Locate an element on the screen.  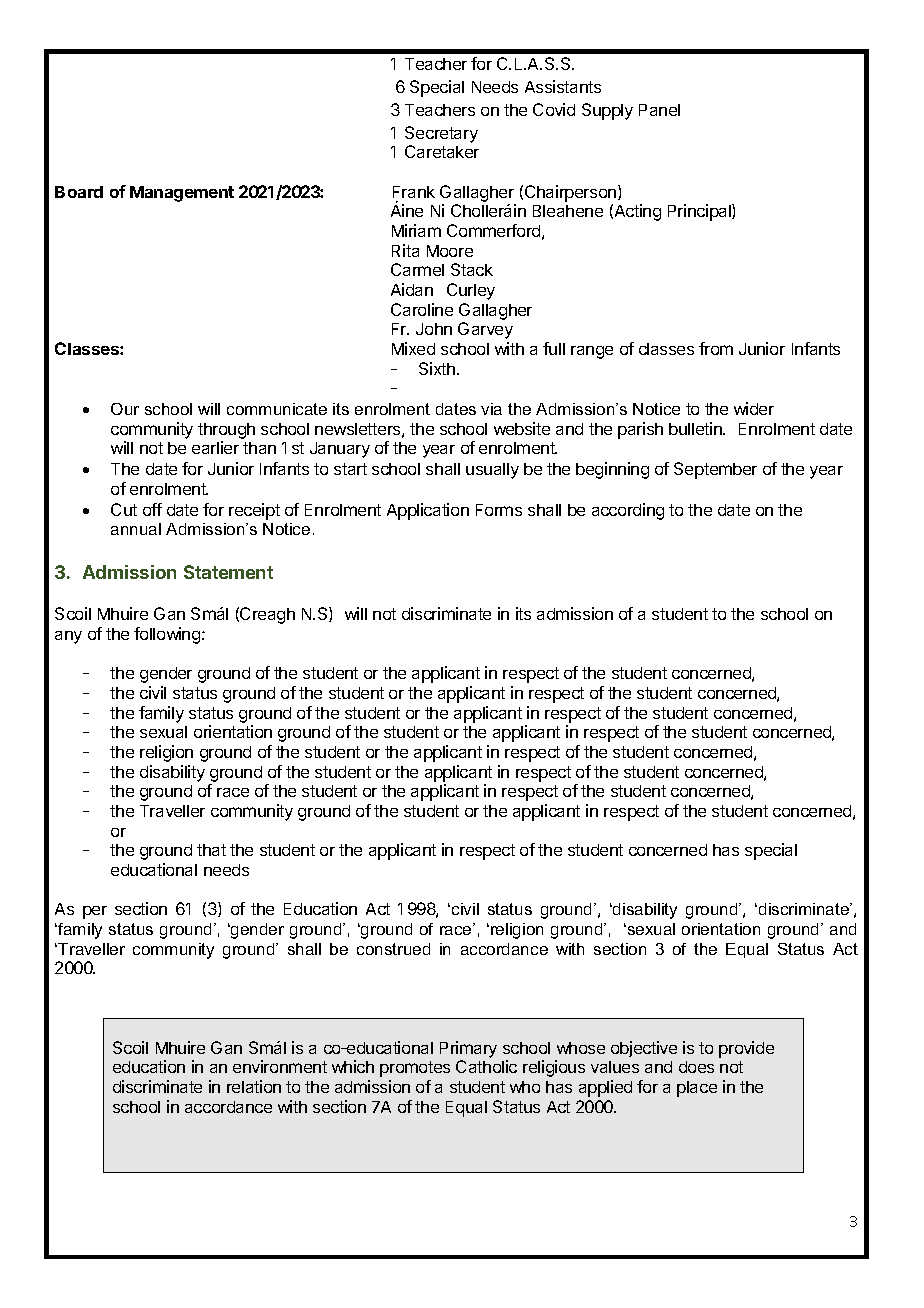
January is located at coordinates (340, 450).
